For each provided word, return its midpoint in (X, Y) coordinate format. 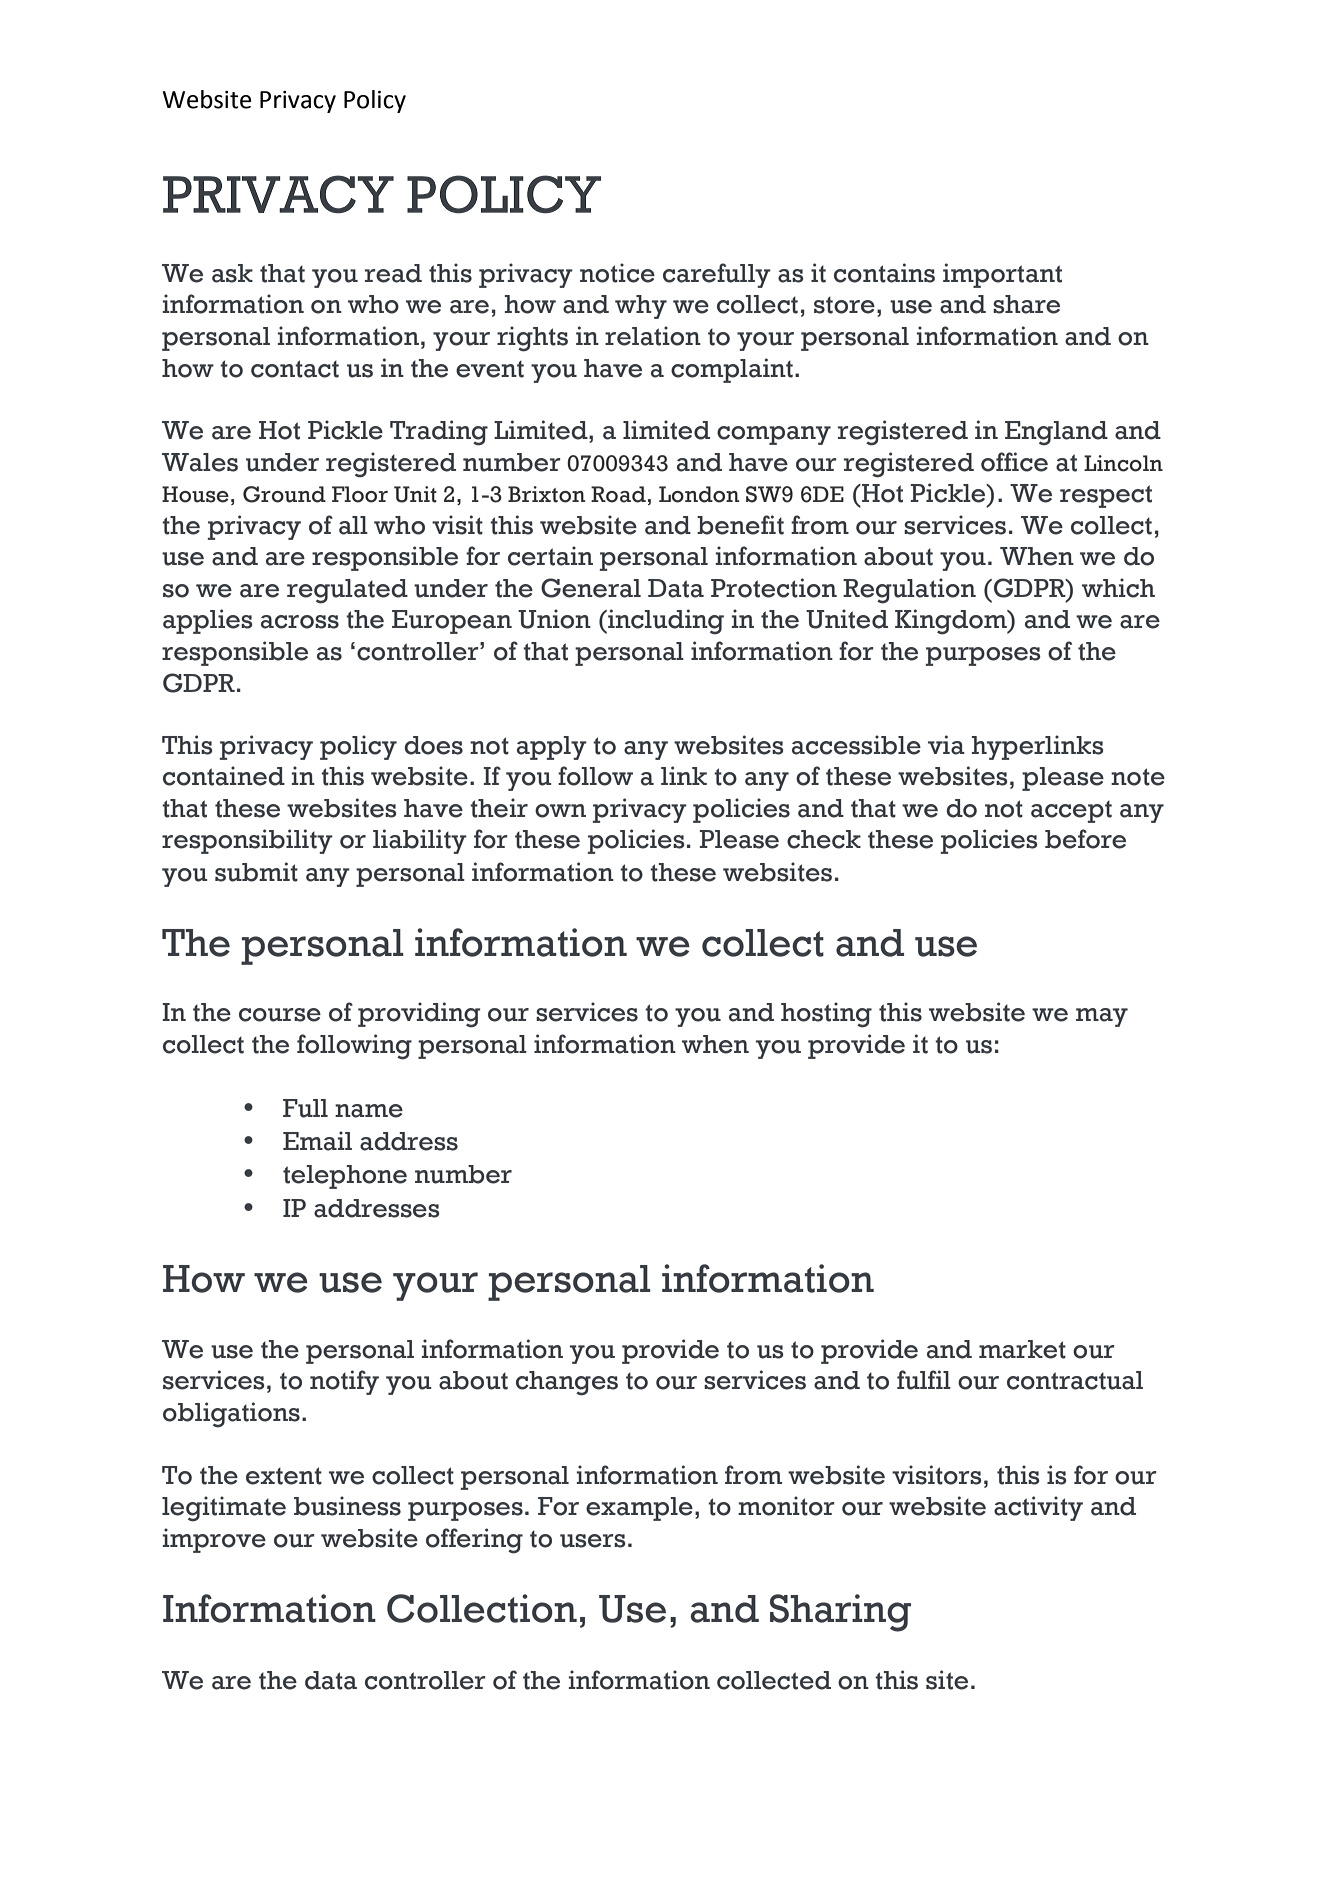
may (1102, 1017)
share (1026, 304)
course (280, 1015)
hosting (826, 1015)
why (641, 307)
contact (295, 369)
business (347, 1506)
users (593, 1541)
